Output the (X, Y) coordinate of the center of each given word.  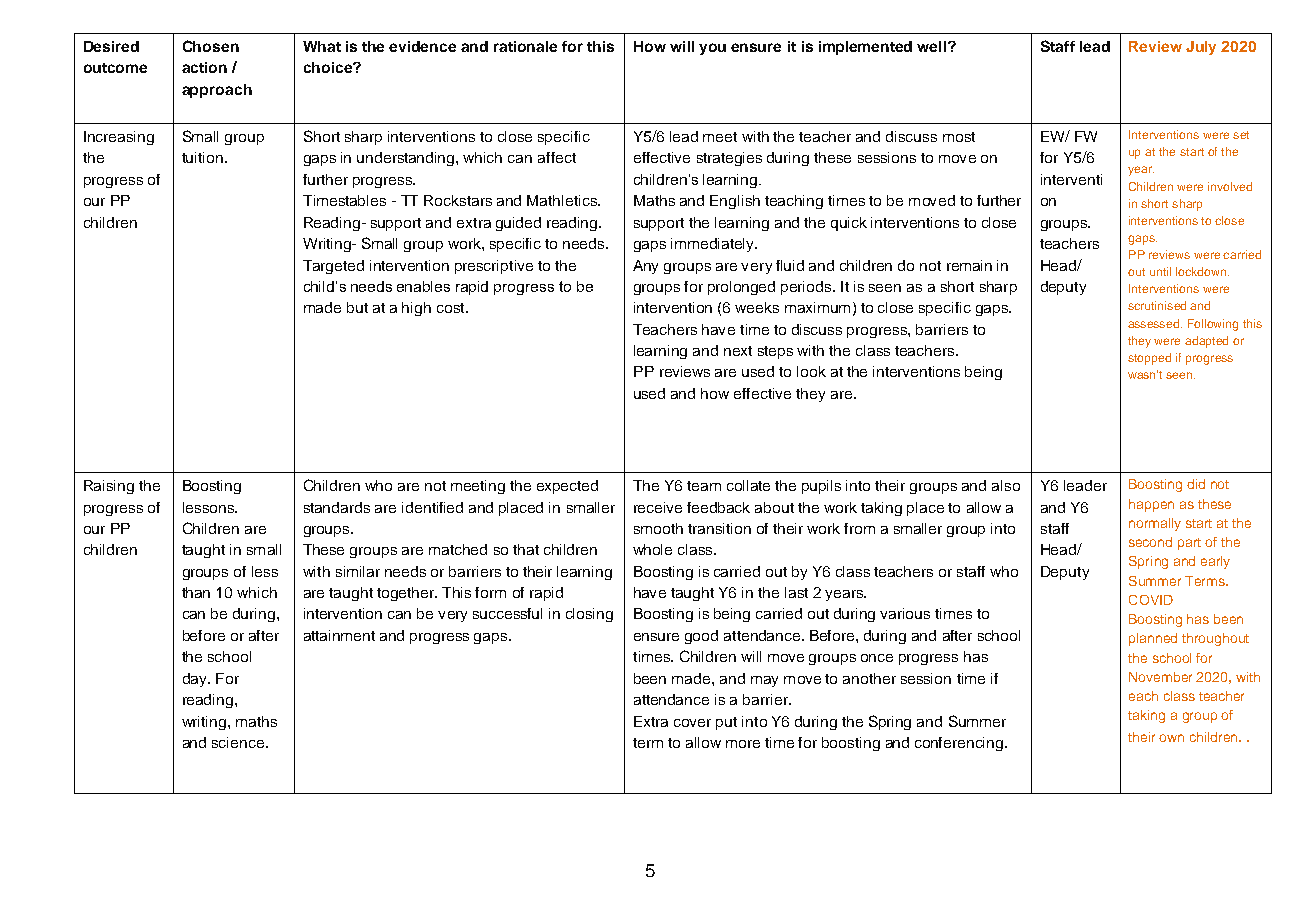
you (712, 49)
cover (692, 723)
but (357, 307)
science (239, 742)
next (738, 351)
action (204, 67)
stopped (1149, 359)
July (1201, 48)
